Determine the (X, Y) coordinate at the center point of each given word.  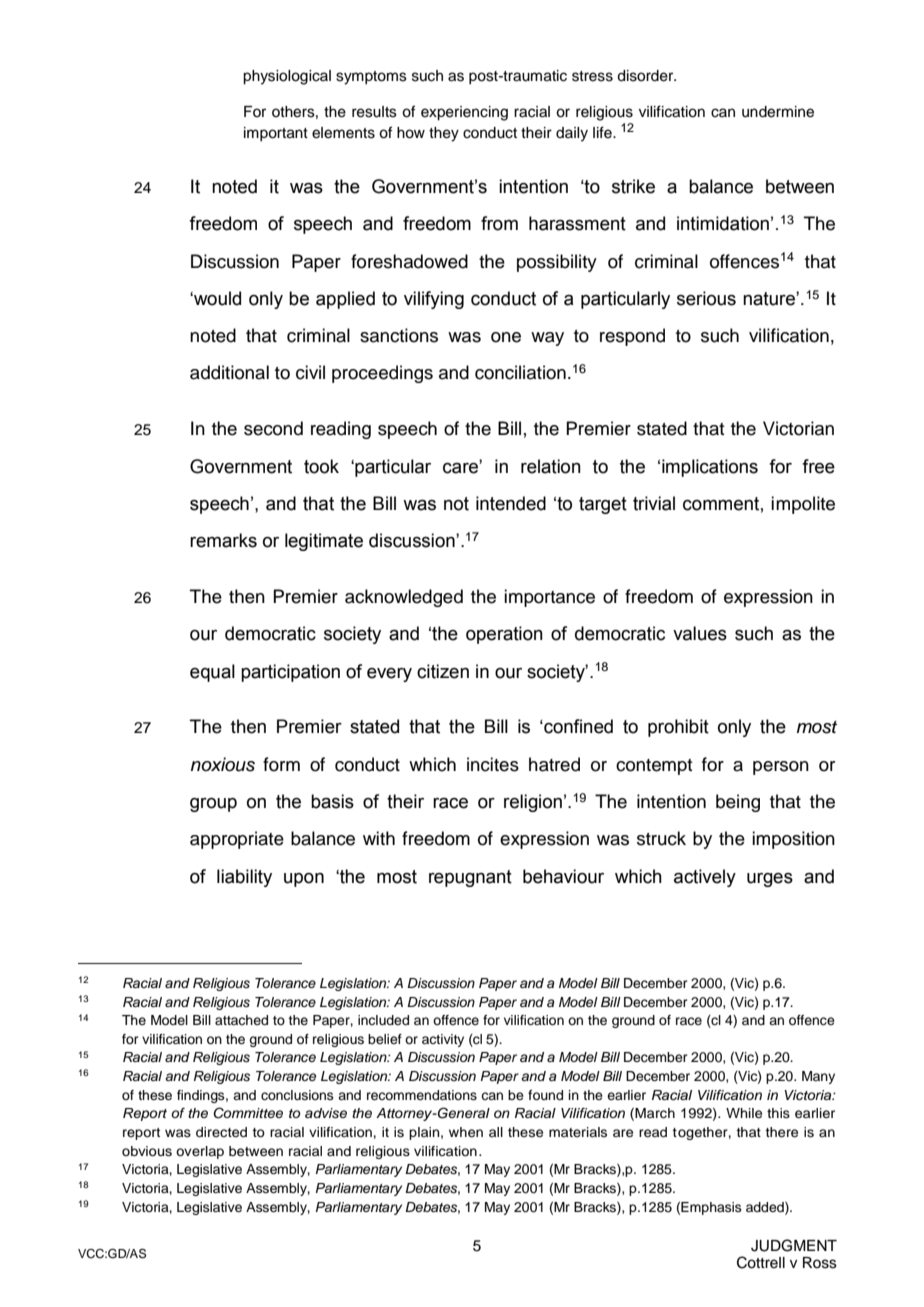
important (276, 134)
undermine (778, 112)
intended (511, 503)
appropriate (237, 840)
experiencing (464, 113)
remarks (223, 540)
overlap (200, 1152)
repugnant (470, 878)
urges (770, 880)
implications (710, 468)
